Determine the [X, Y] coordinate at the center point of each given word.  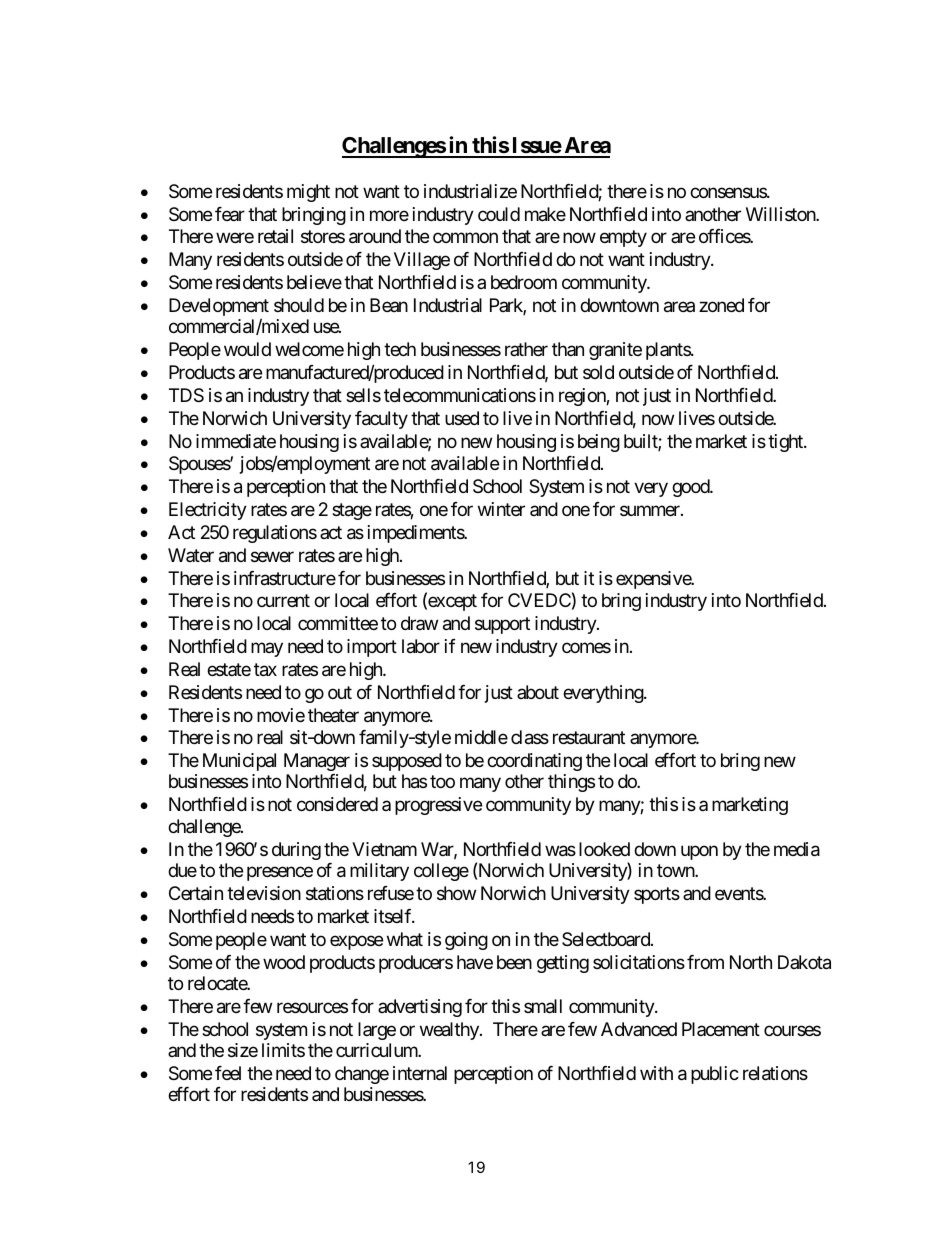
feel [228, 1073]
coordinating [534, 762]
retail [275, 236]
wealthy [450, 1031]
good [691, 488]
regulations [275, 534]
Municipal [239, 762]
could [499, 214]
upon [699, 852]
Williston [781, 214]
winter [501, 509]
